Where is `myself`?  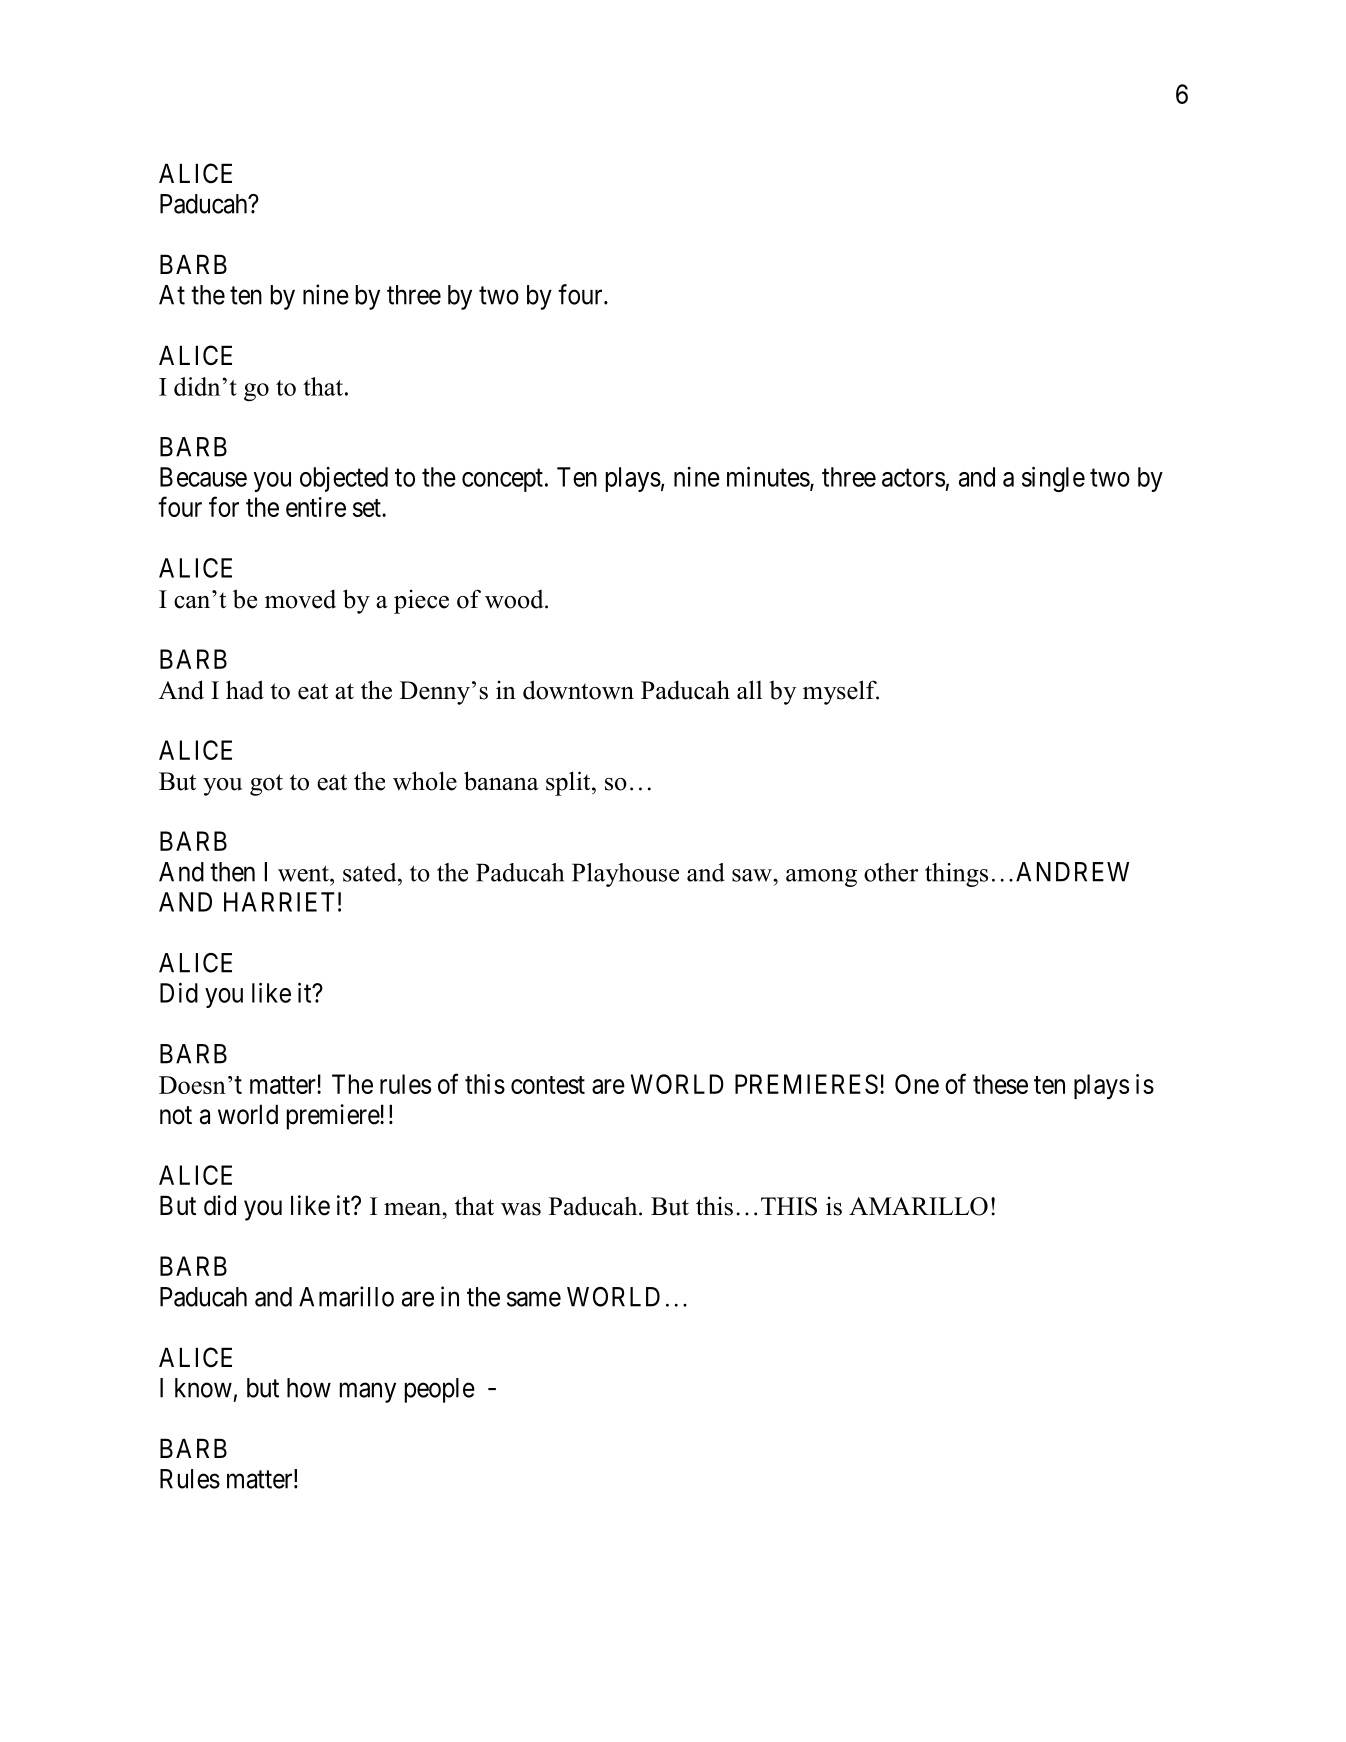 myself is located at coordinates (841, 692).
